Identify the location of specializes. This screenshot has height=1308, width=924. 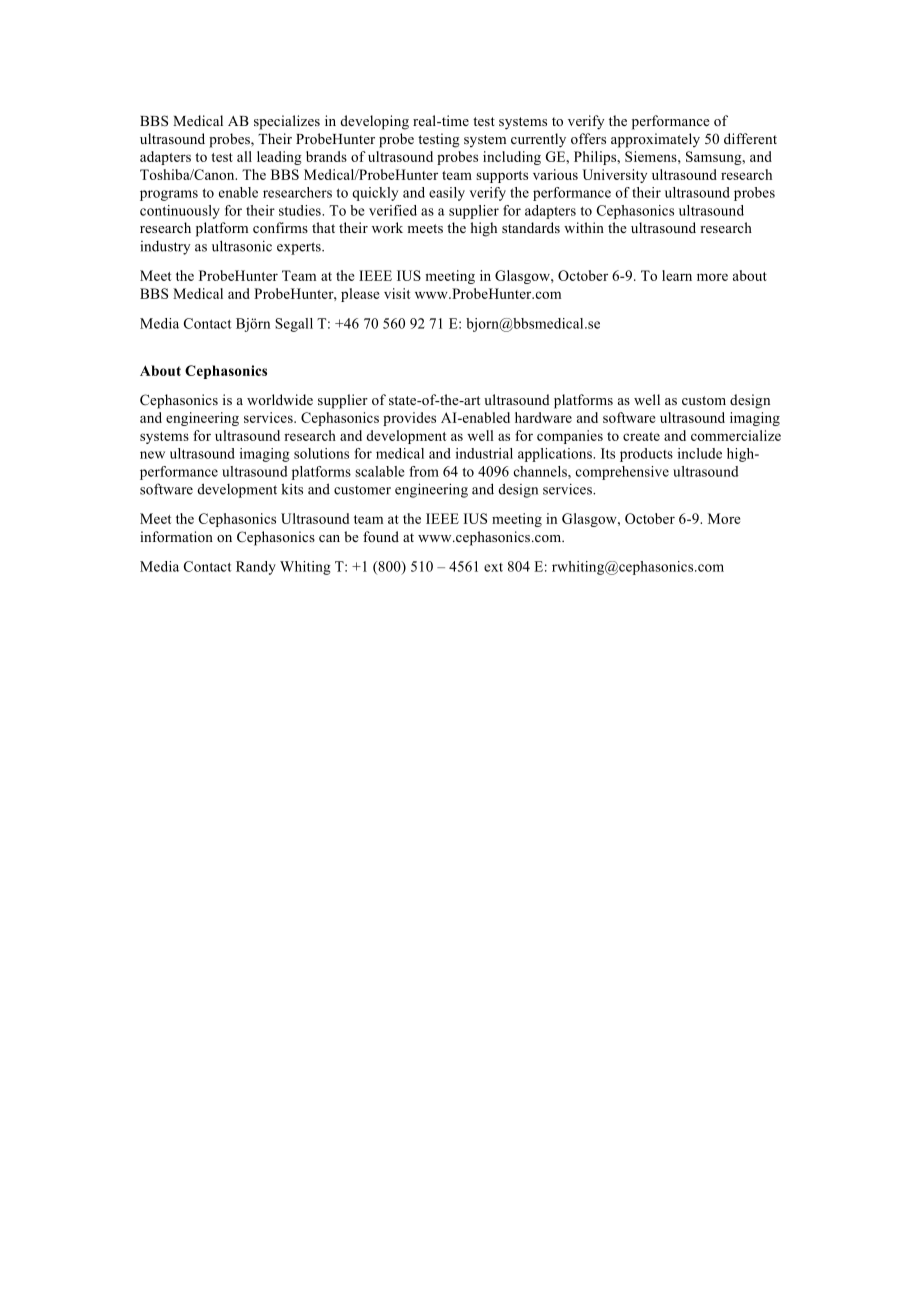
(287, 122).
